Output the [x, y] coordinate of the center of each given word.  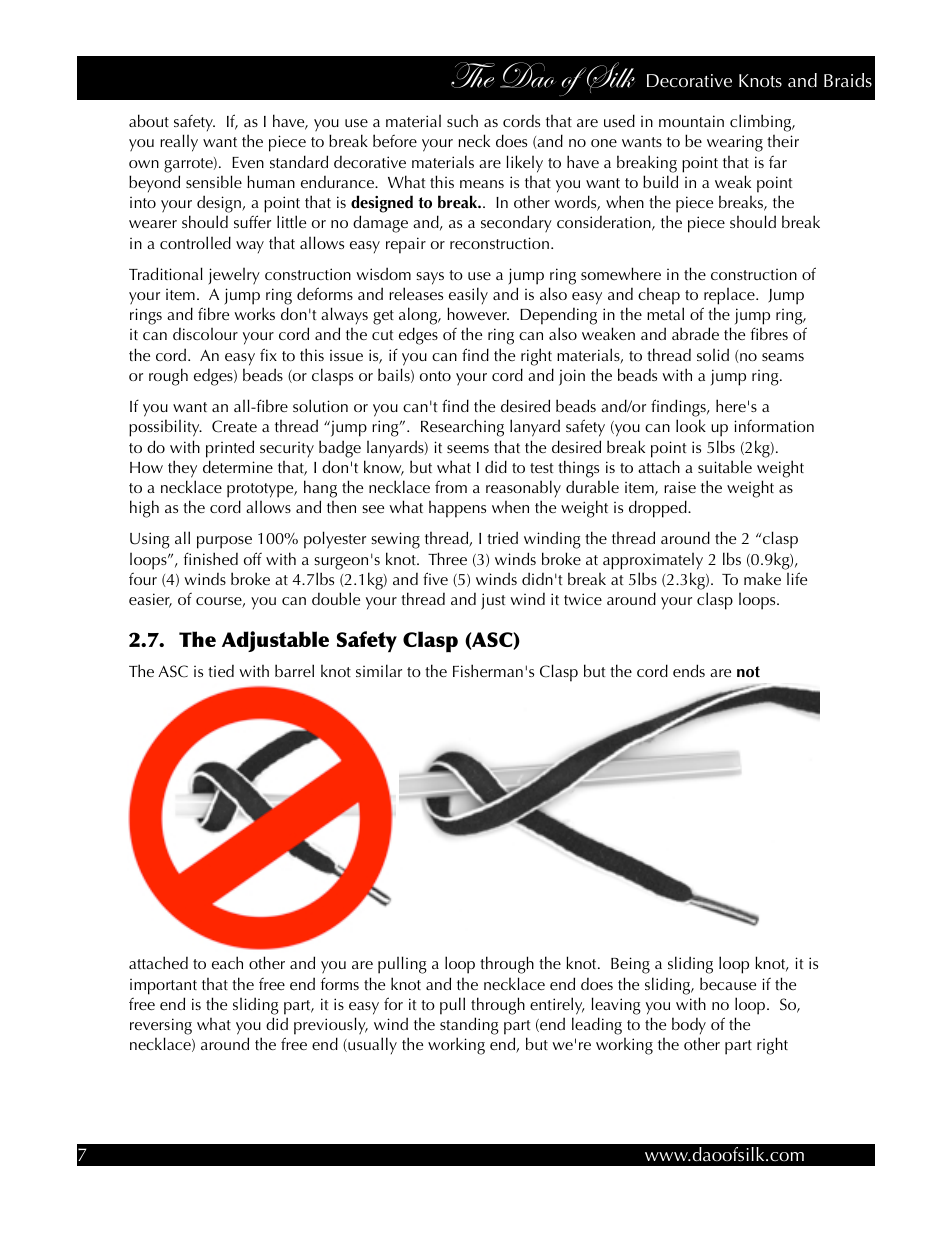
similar [379, 670]
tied [221, 670]
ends [689, 670]
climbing [762, 123]
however [478, 313]
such [462, 121]
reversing [161, 1026]
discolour [205, 333]
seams [783, 357]
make [762, 579]
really [179, 143]
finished [211, 558]
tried [502, 537]
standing [469, 1026]
